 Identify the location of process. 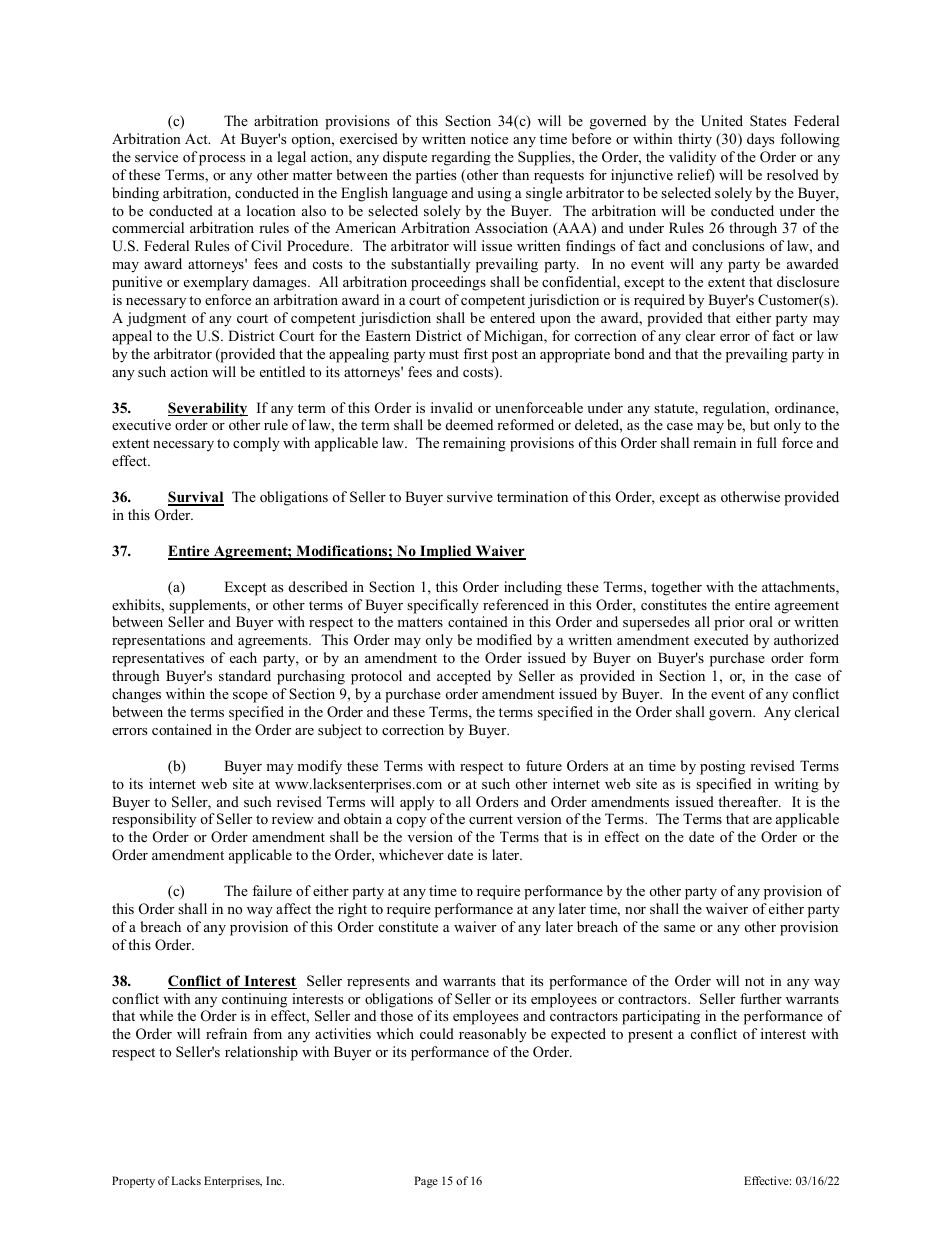
(222, 160).
